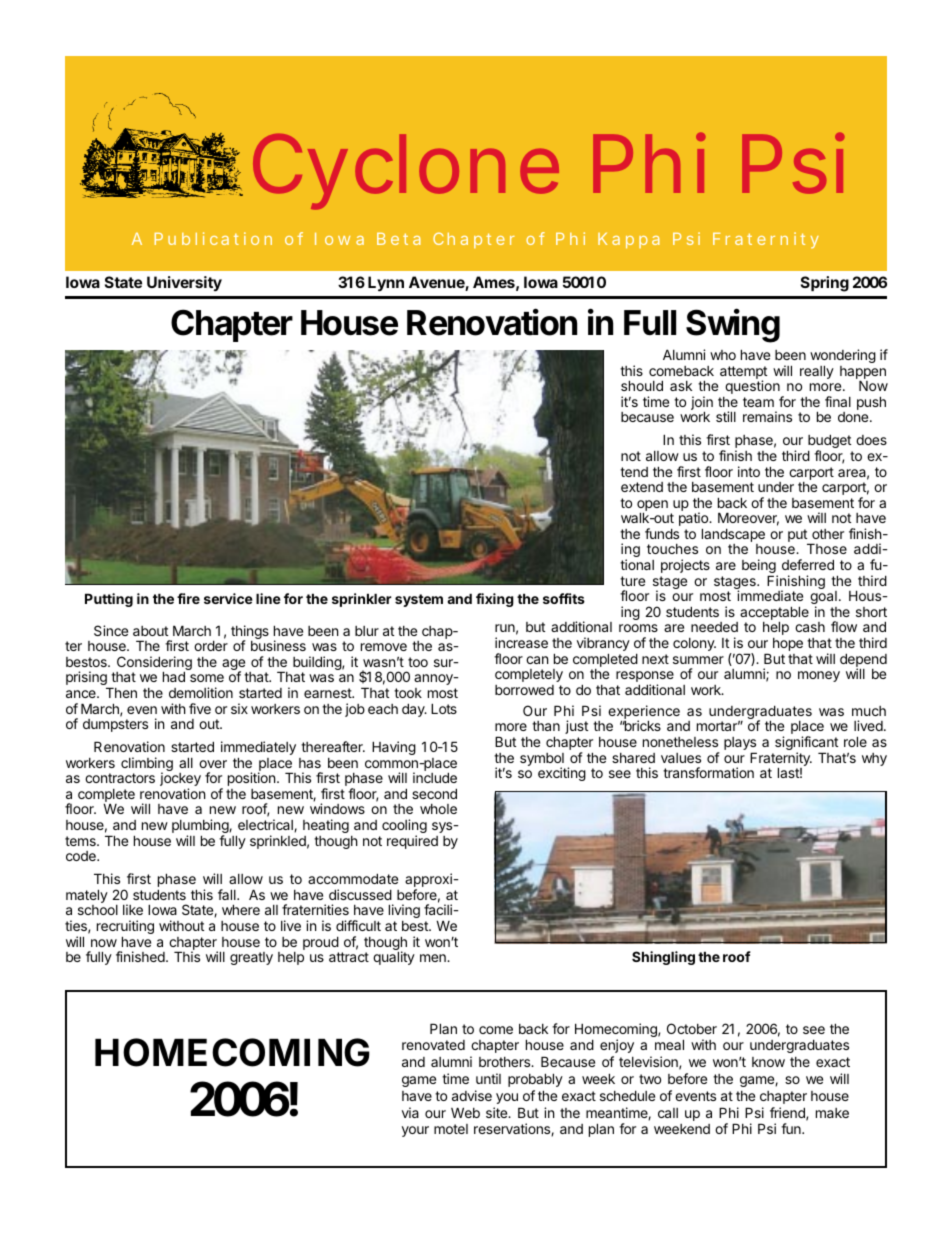  Describe the element at coordinates (825, 284) in the page. I see `Spring` at that location.
